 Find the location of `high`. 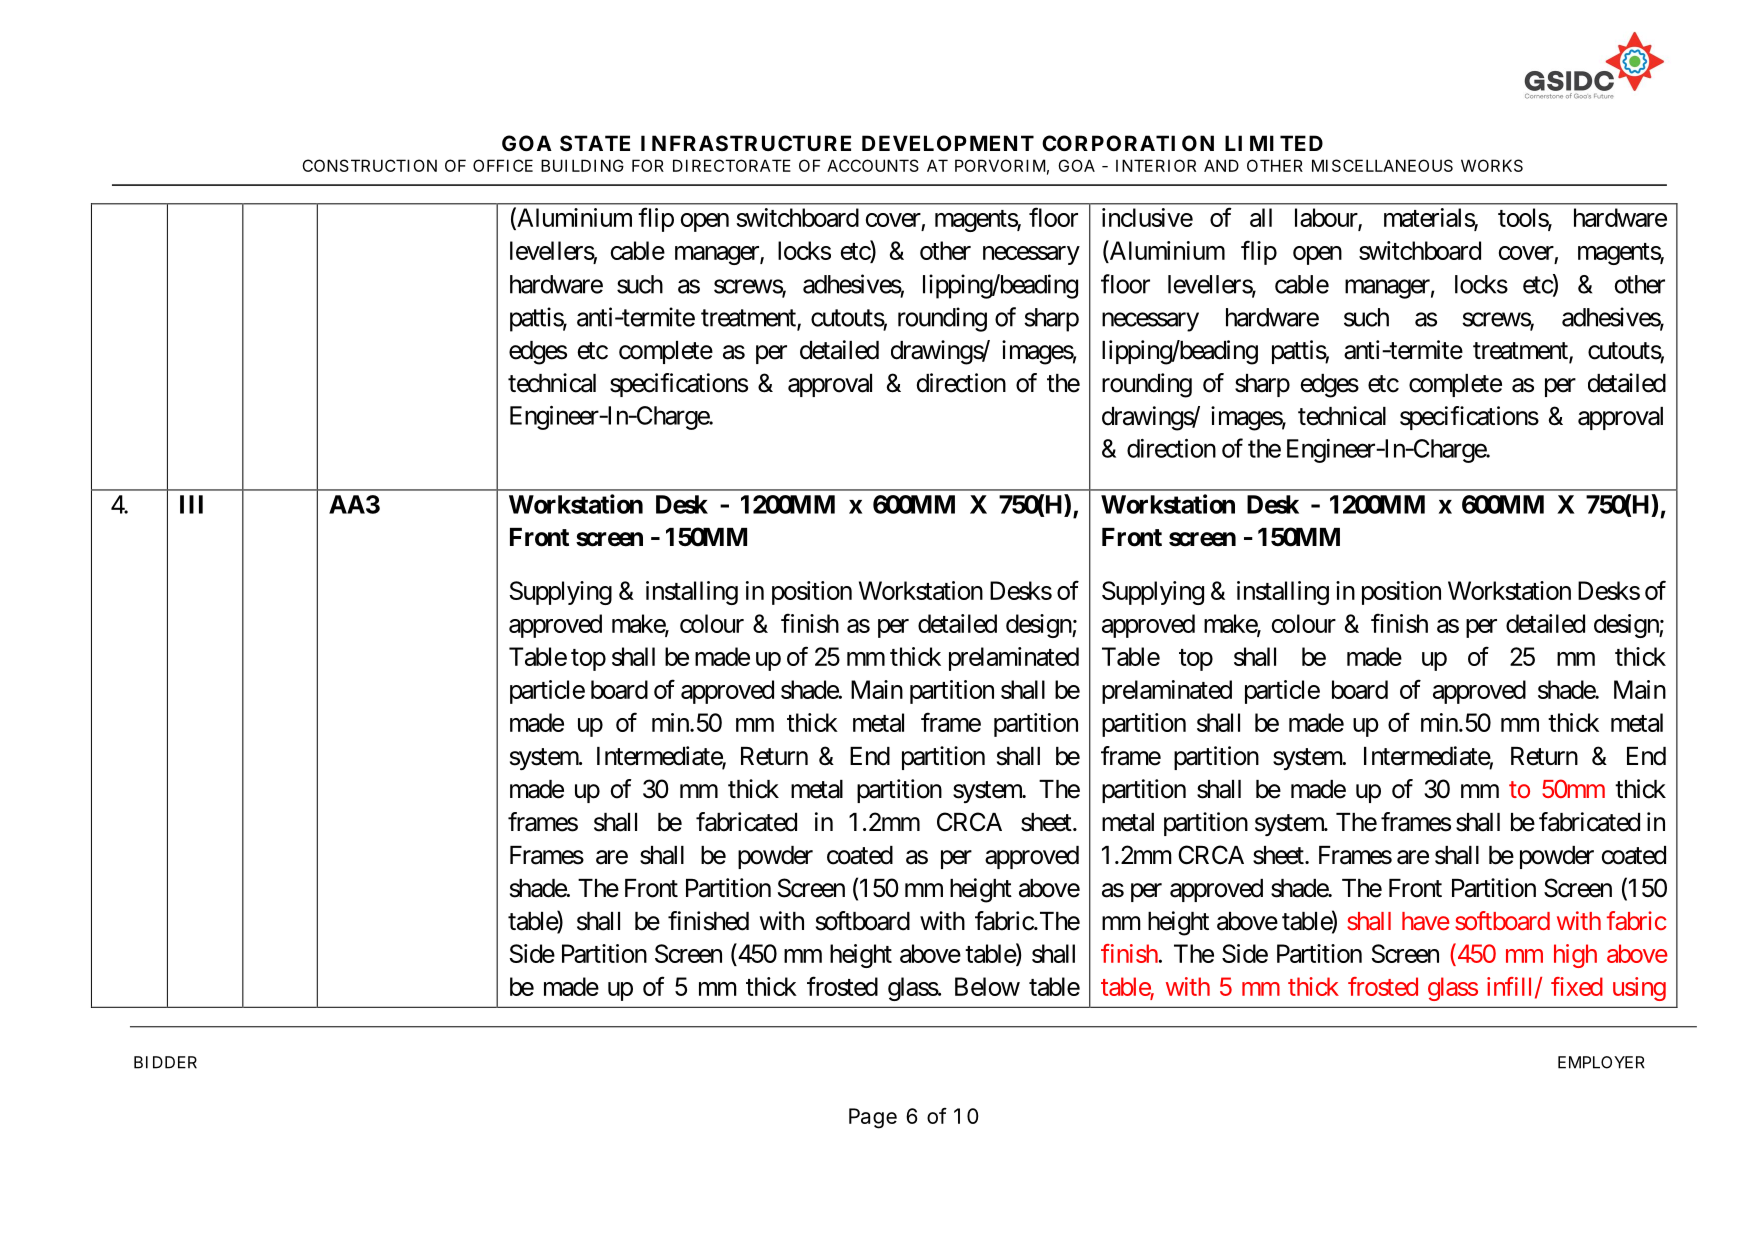

high is located at coordinates (1575, 956).
